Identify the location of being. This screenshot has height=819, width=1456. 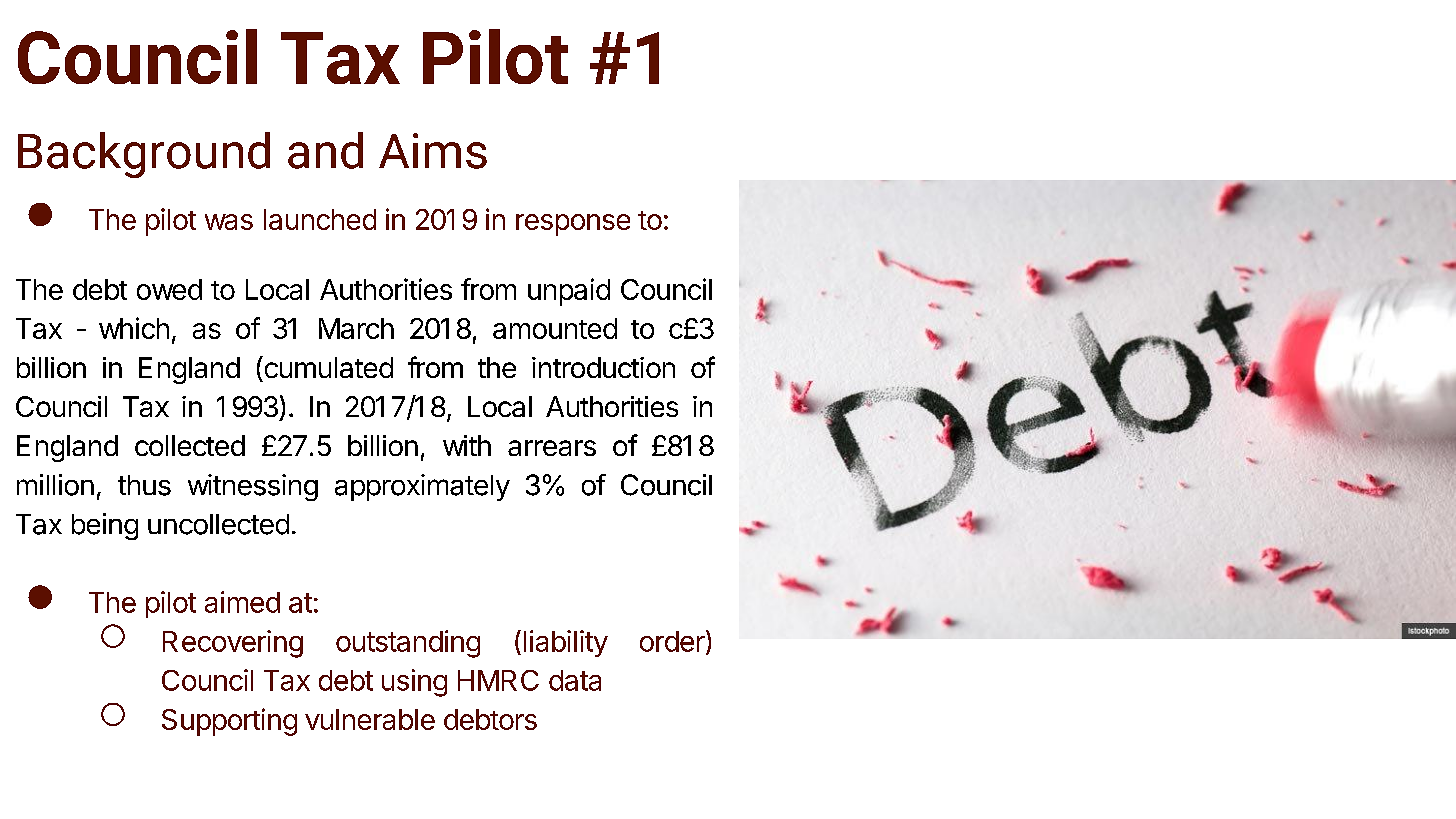
(105, 526).
